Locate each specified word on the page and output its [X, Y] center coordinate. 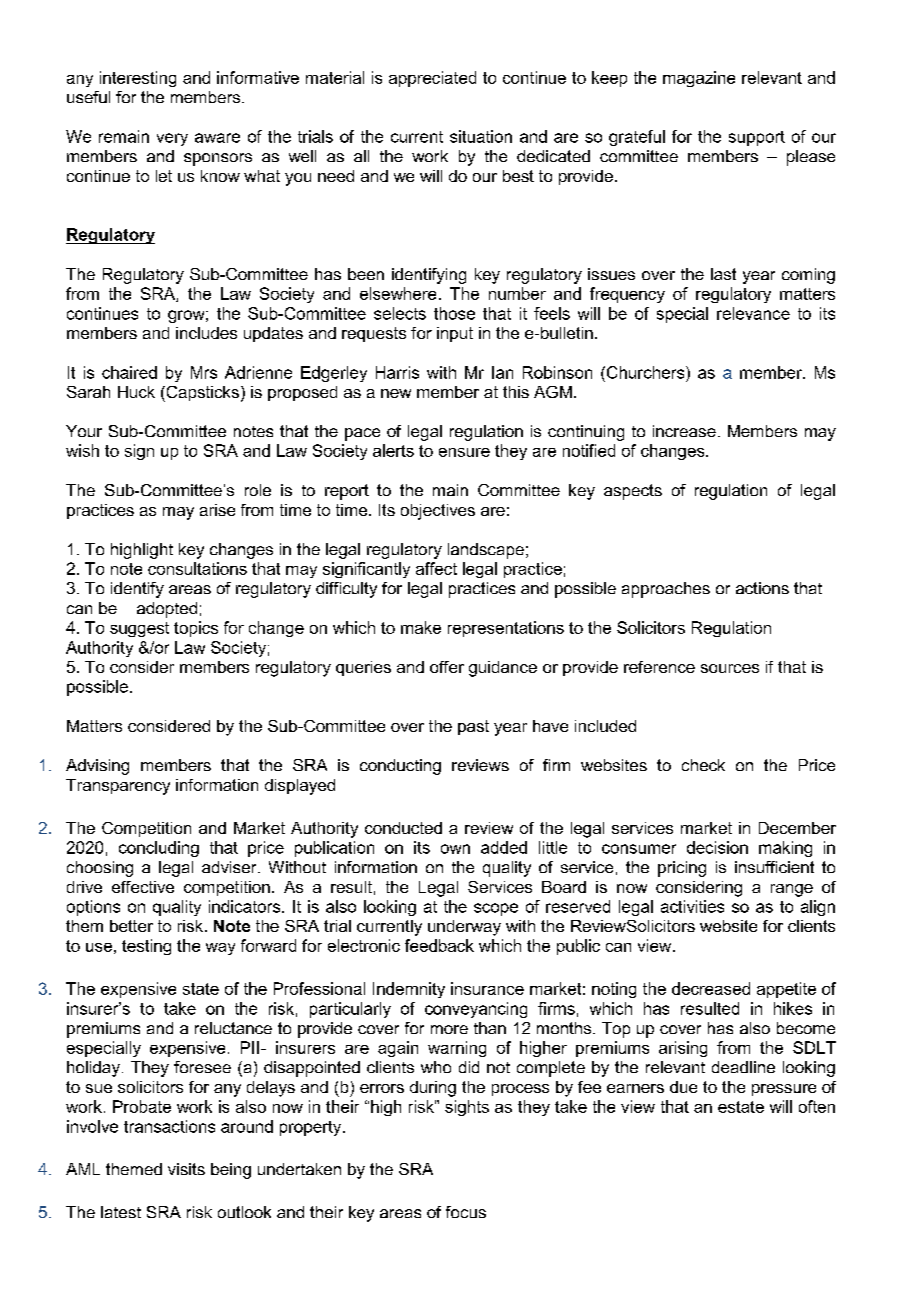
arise [217, 510]
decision [717, 847]
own [455, 849]
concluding [159, 849]
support [757, 138]
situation [481, 136]
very [172, 139]
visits [186, 1169]
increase [684, 431]
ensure [464, 452]
